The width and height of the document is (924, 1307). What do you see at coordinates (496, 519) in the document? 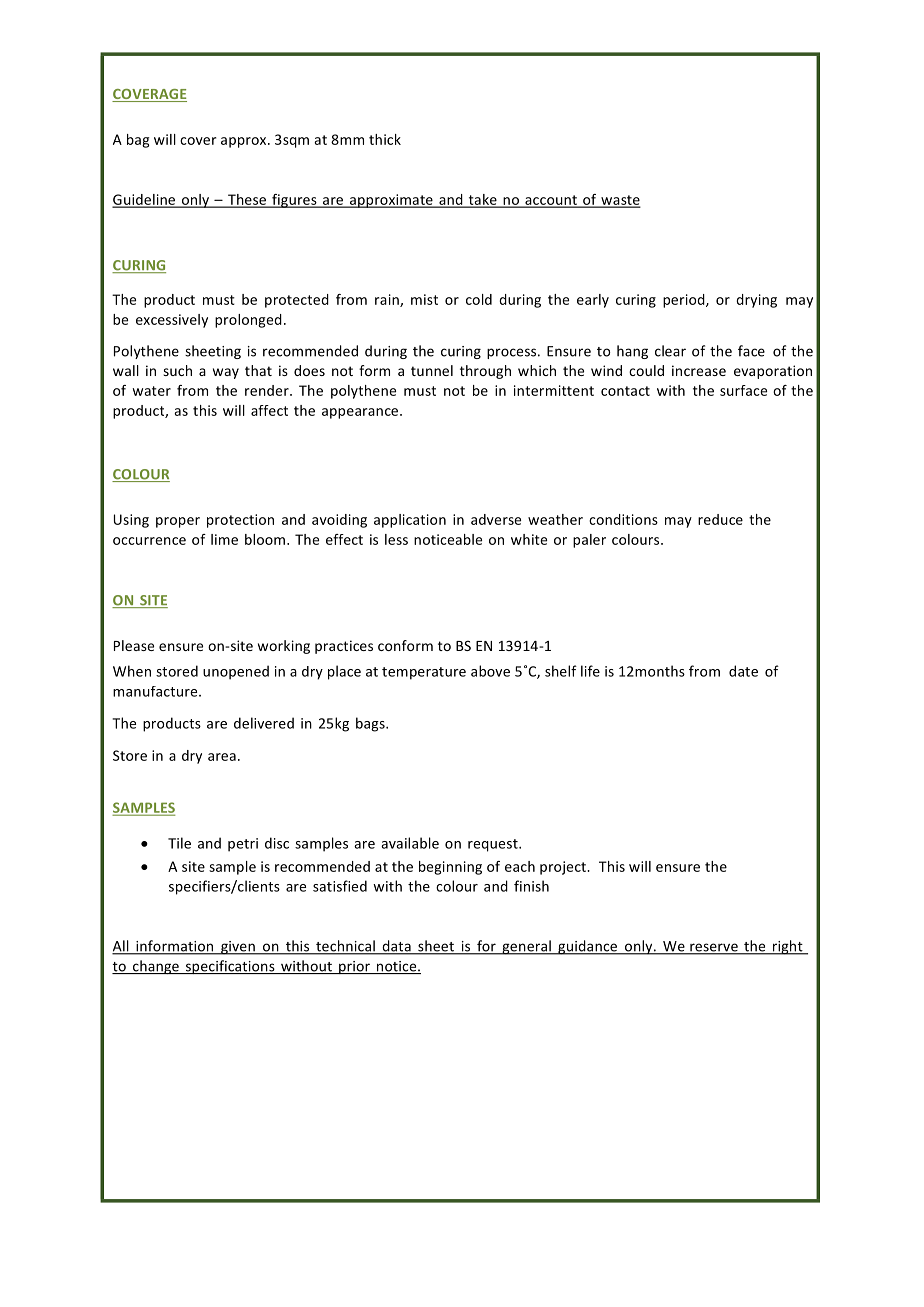
I see `adverse` at bounding box center [496, 519].
